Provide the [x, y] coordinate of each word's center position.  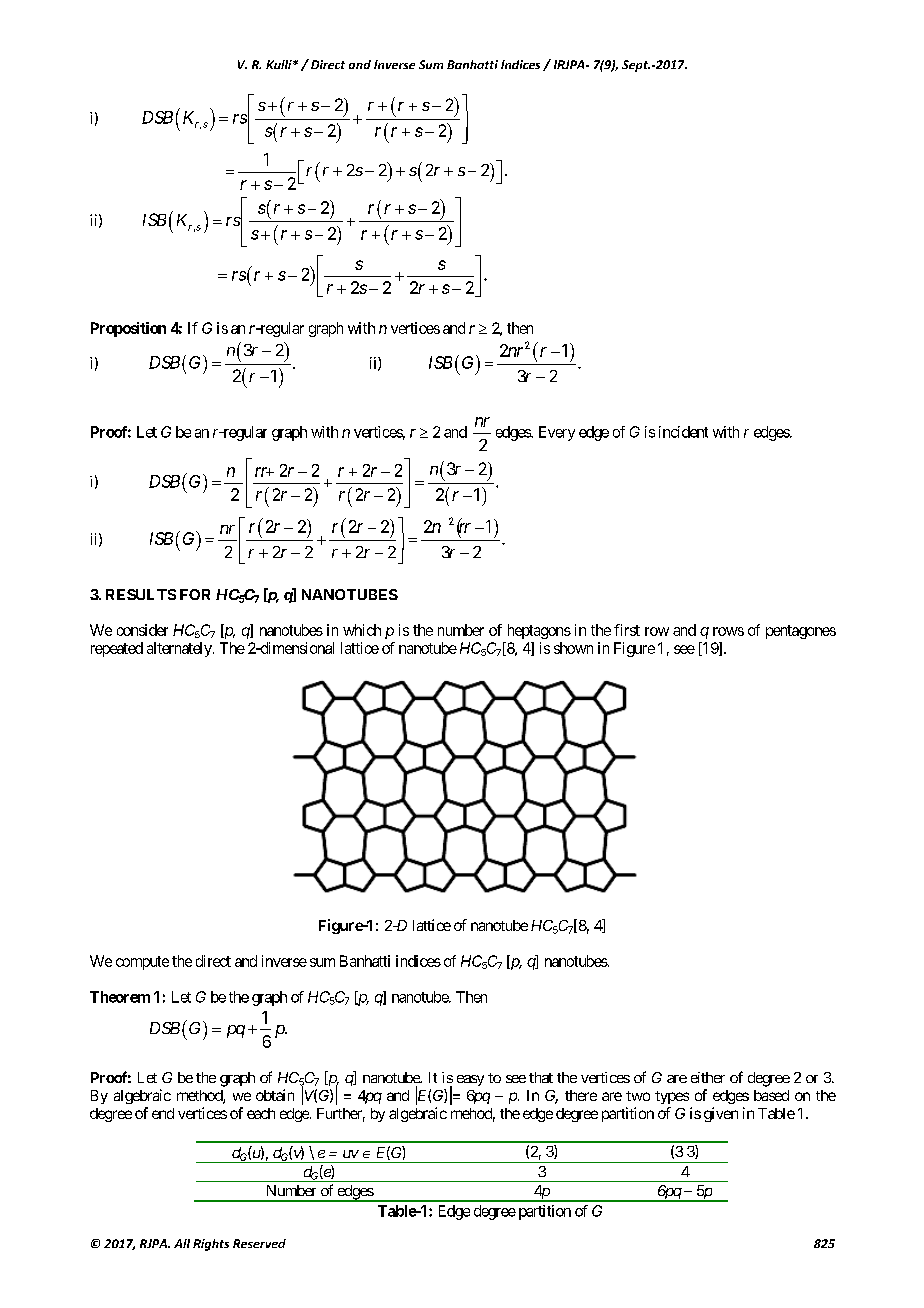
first [627, 630]
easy [470, 1080]
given [721, 1114]
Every [557, 433]
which [362, 630]
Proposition [128, 329]
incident [683, 432]
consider [142, 630]
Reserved [259, 1243]
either [708, 1077]
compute [142, 963]
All [182, 1243]
